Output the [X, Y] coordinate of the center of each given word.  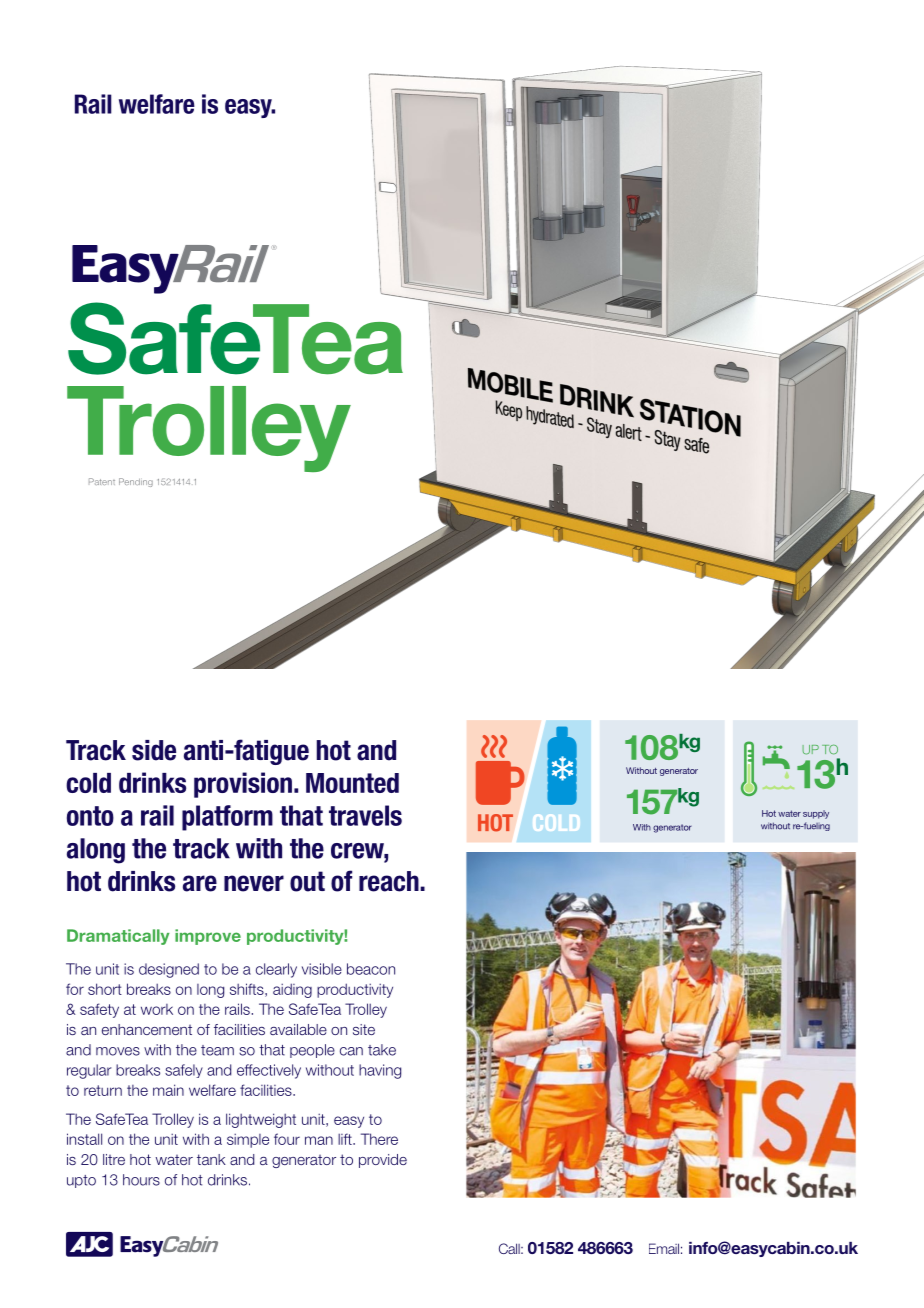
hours [141, 1180]
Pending [136, 482]
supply [816, 814]
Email [664, 1248]
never [254, 883]
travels [365, 815]
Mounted [352, 783]
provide [383, 1161]
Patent [102, 481]
